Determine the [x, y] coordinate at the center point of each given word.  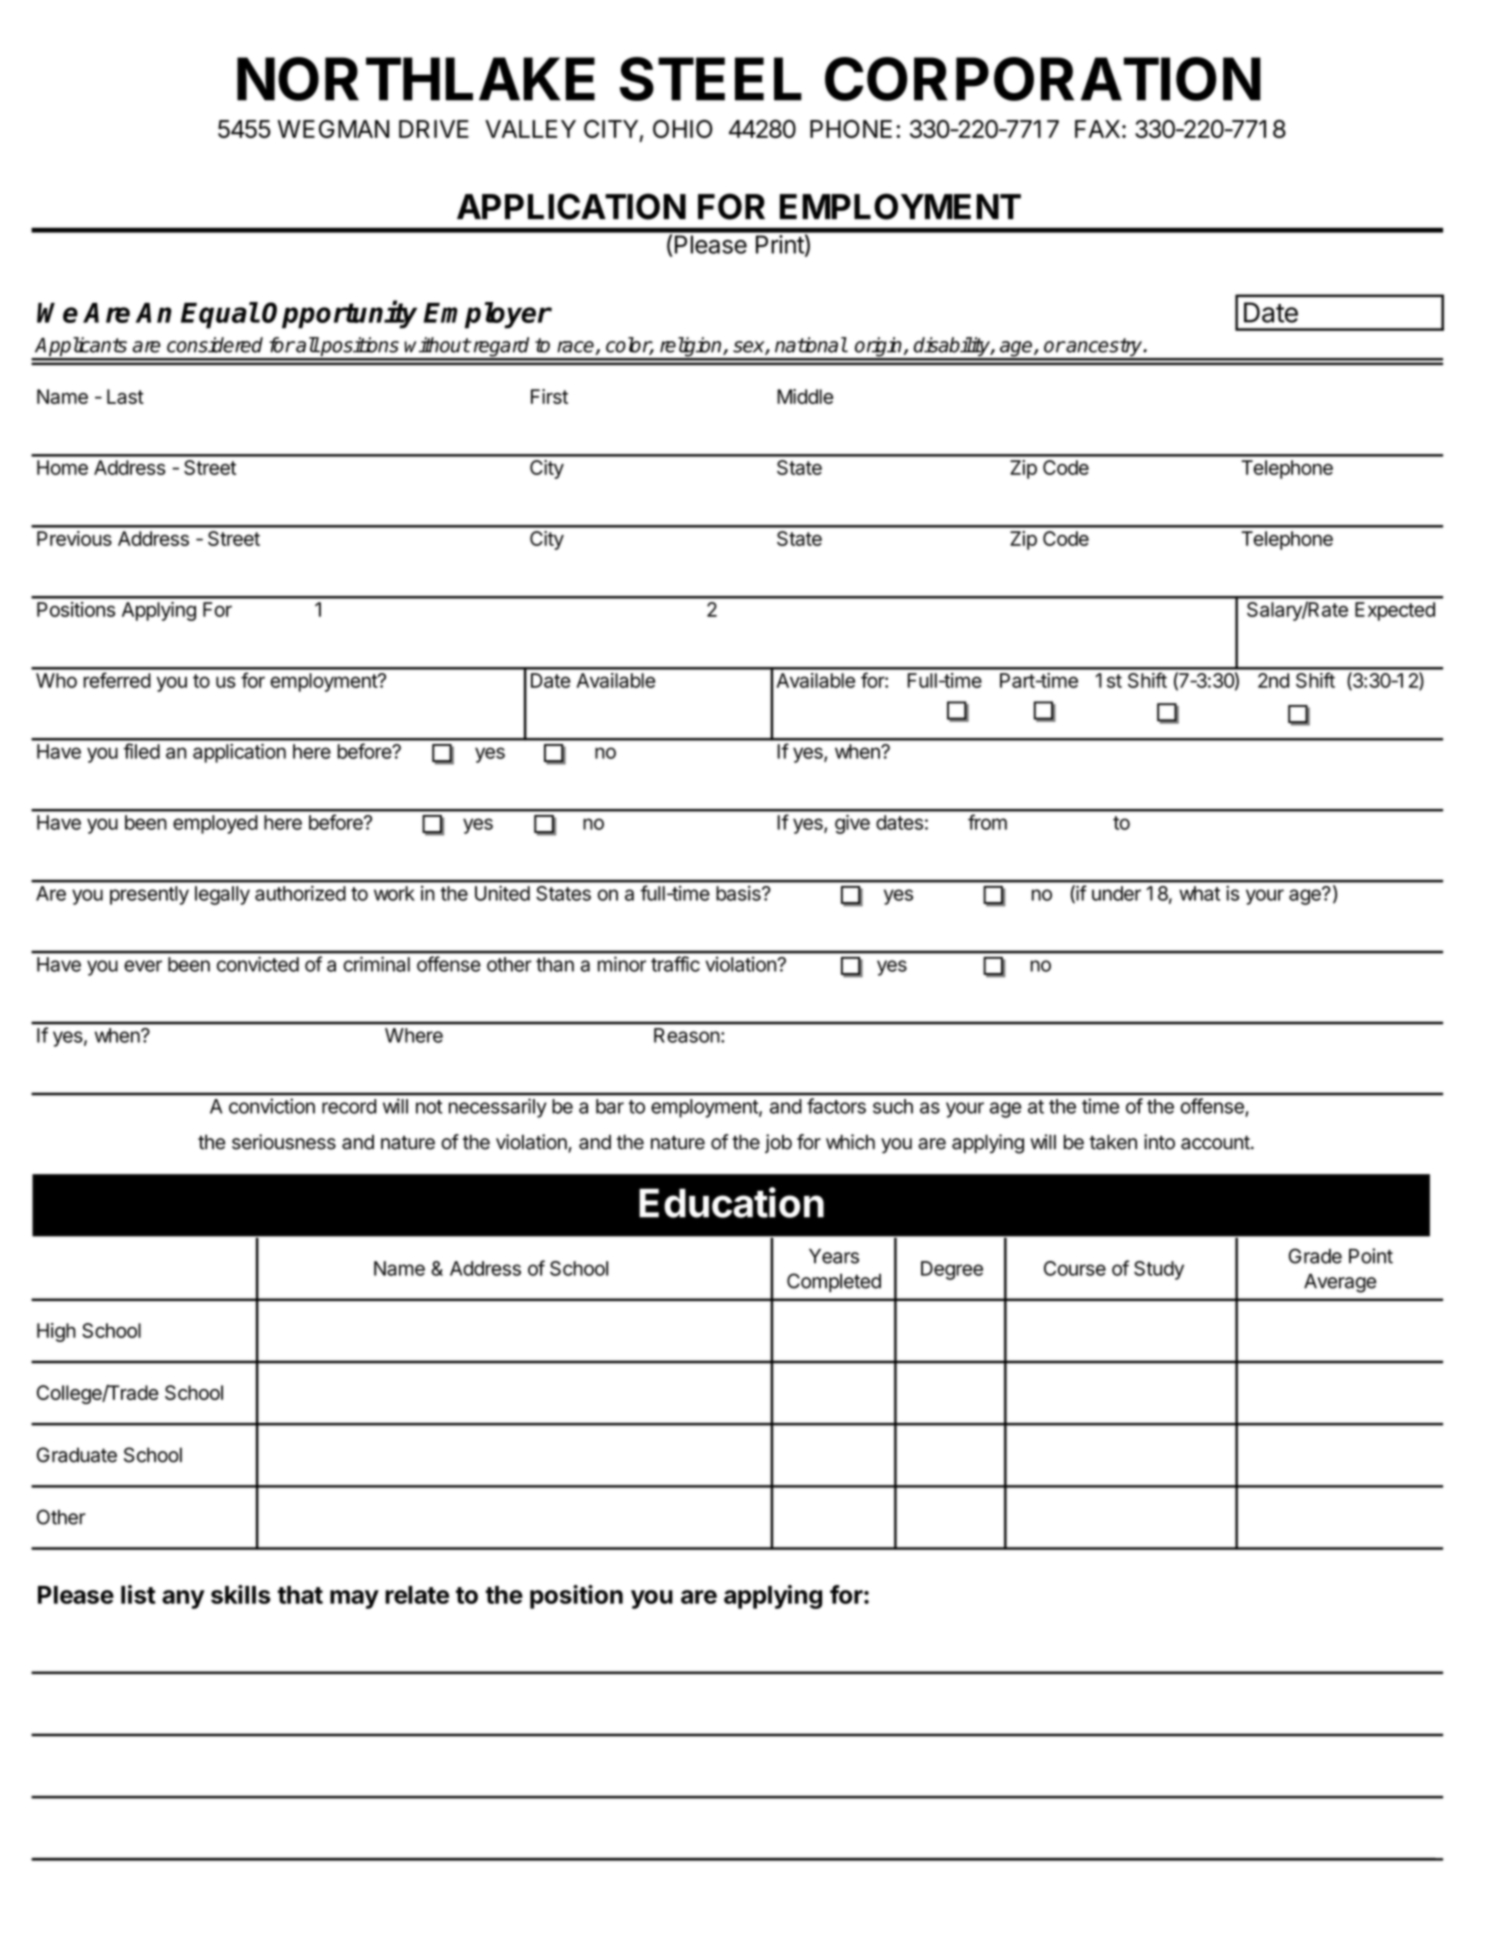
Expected [1395, 611]
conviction [272, 1106]
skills [240, 1594]
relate [417, 1595]
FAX [1097, 129]
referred [117, 680]
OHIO [682, 129]
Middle [805, 396]
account [1215, 1142]
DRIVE [434, 129]
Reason [687, 1035]
